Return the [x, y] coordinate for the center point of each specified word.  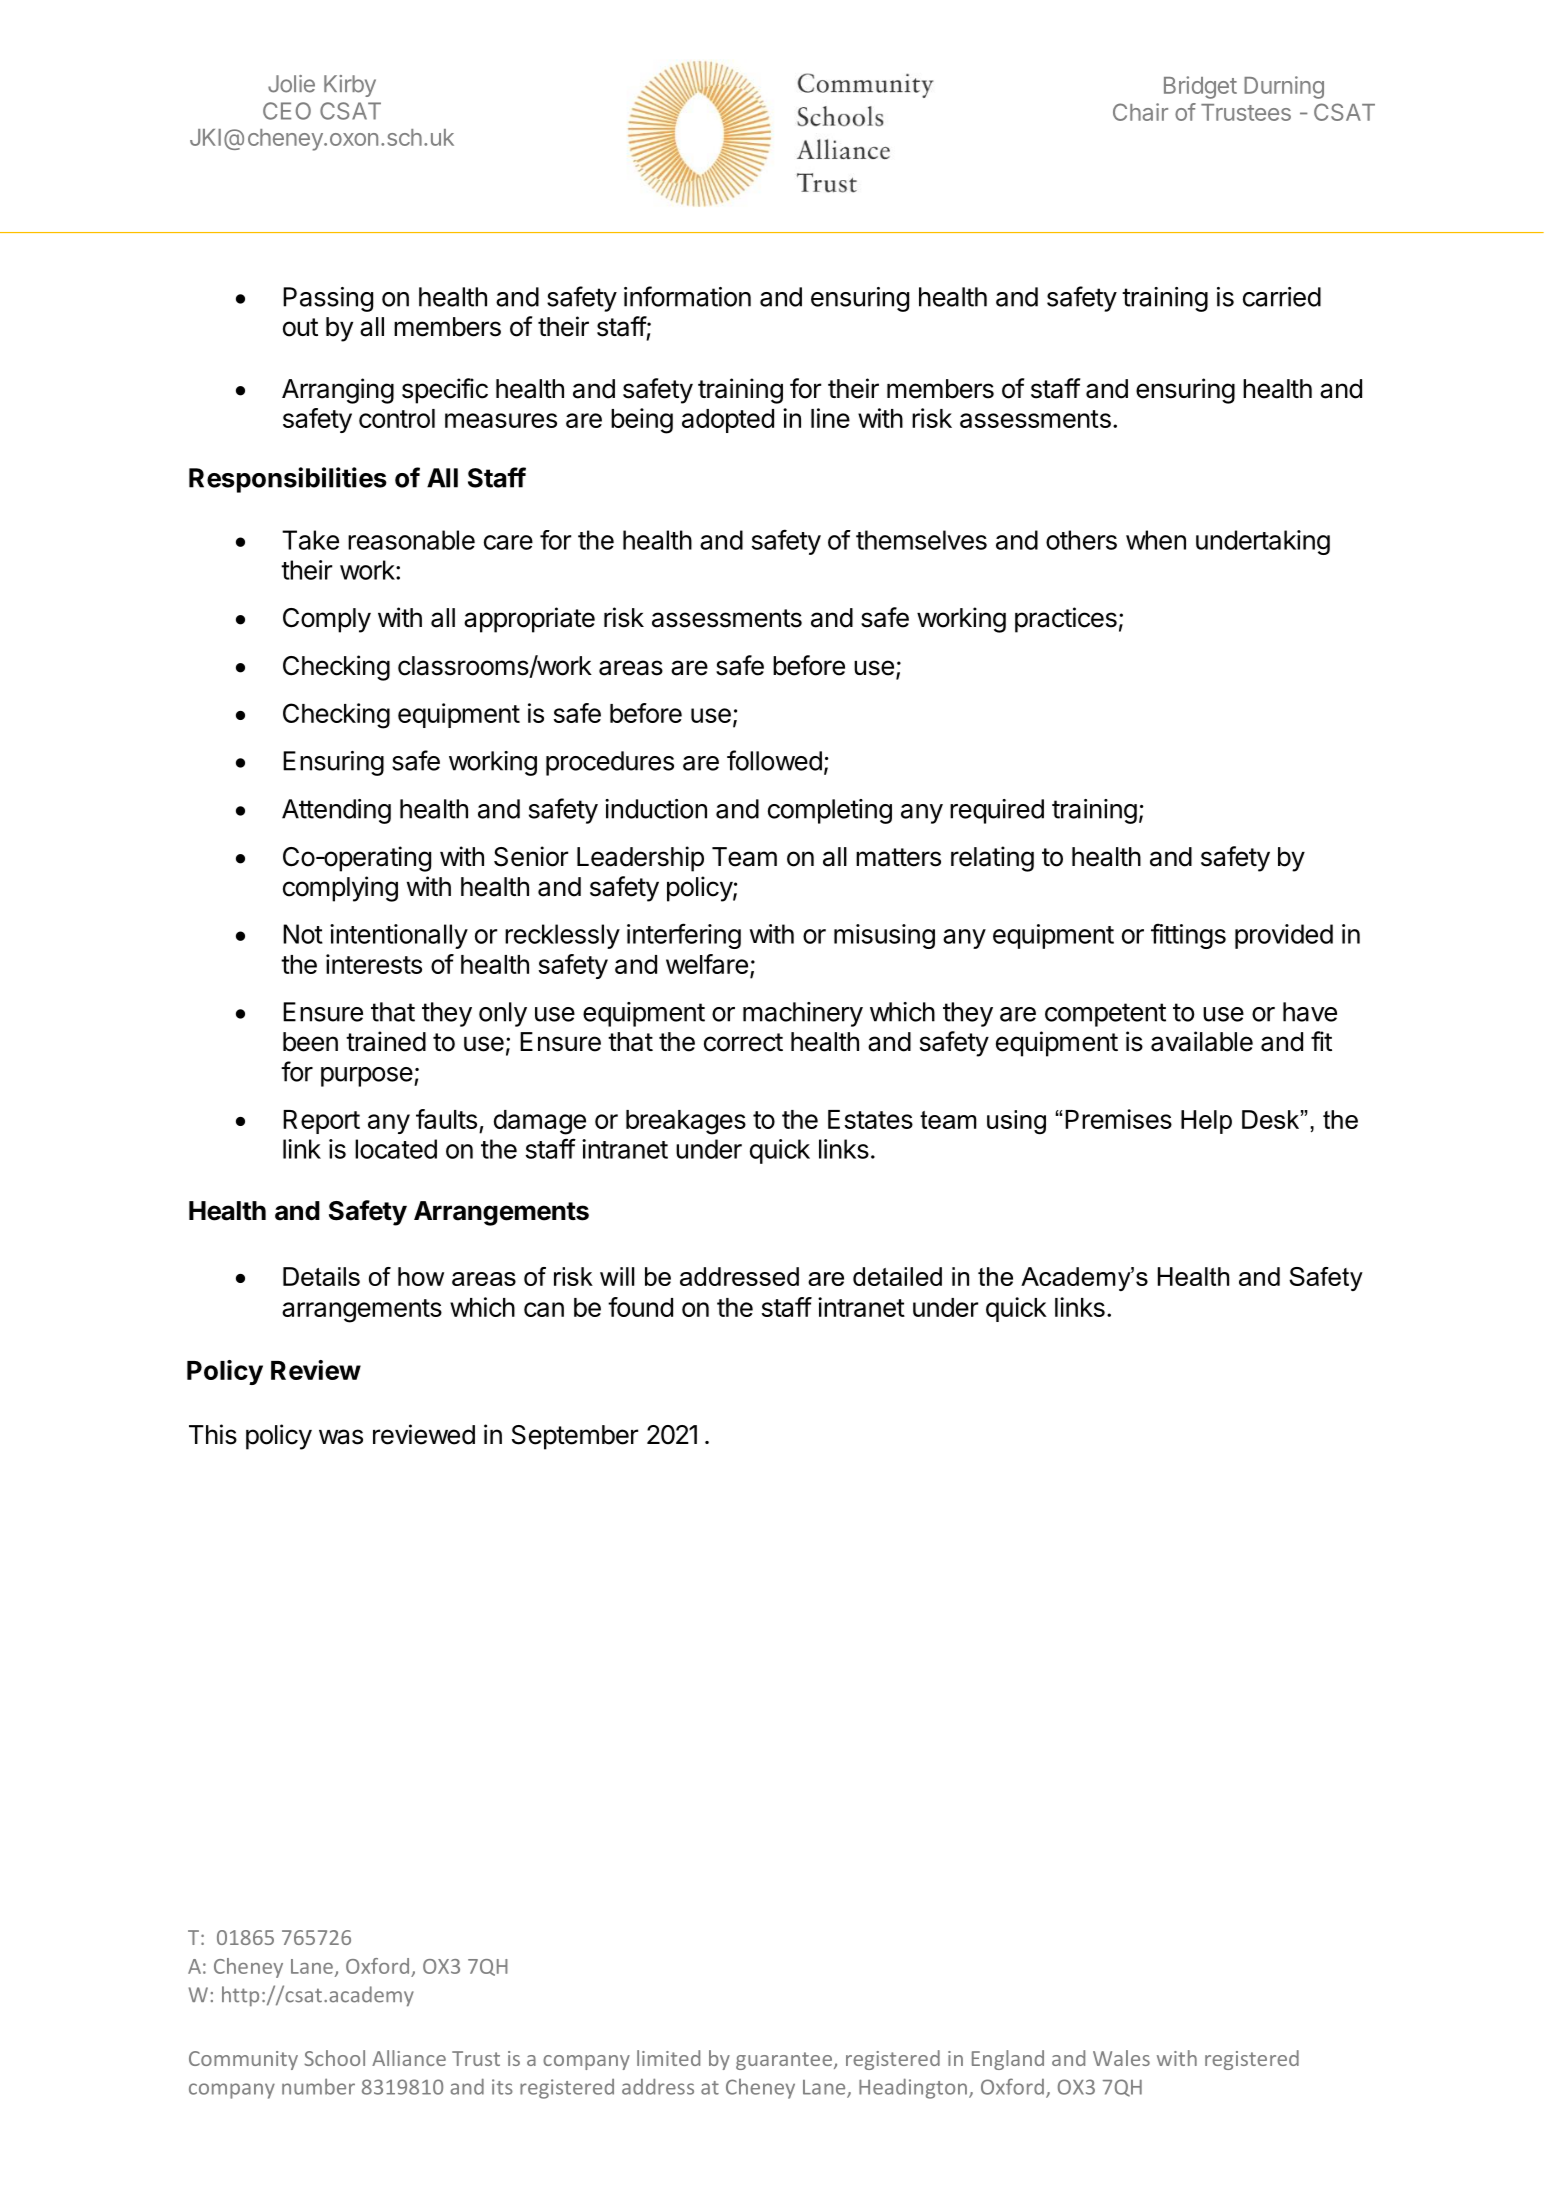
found [640, 1307]
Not [303, 934]
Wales [1121, 2058]
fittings [1188, 936]
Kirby [350, 86]
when [1156, 540]
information [687, 296]
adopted [728, 421]
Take [310, 540]
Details [321, 1276]
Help [1206, 1122]
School [334, 2058]
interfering [684, 936]
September [575, 1437]
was [341, 1437]
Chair [1140, 112]
